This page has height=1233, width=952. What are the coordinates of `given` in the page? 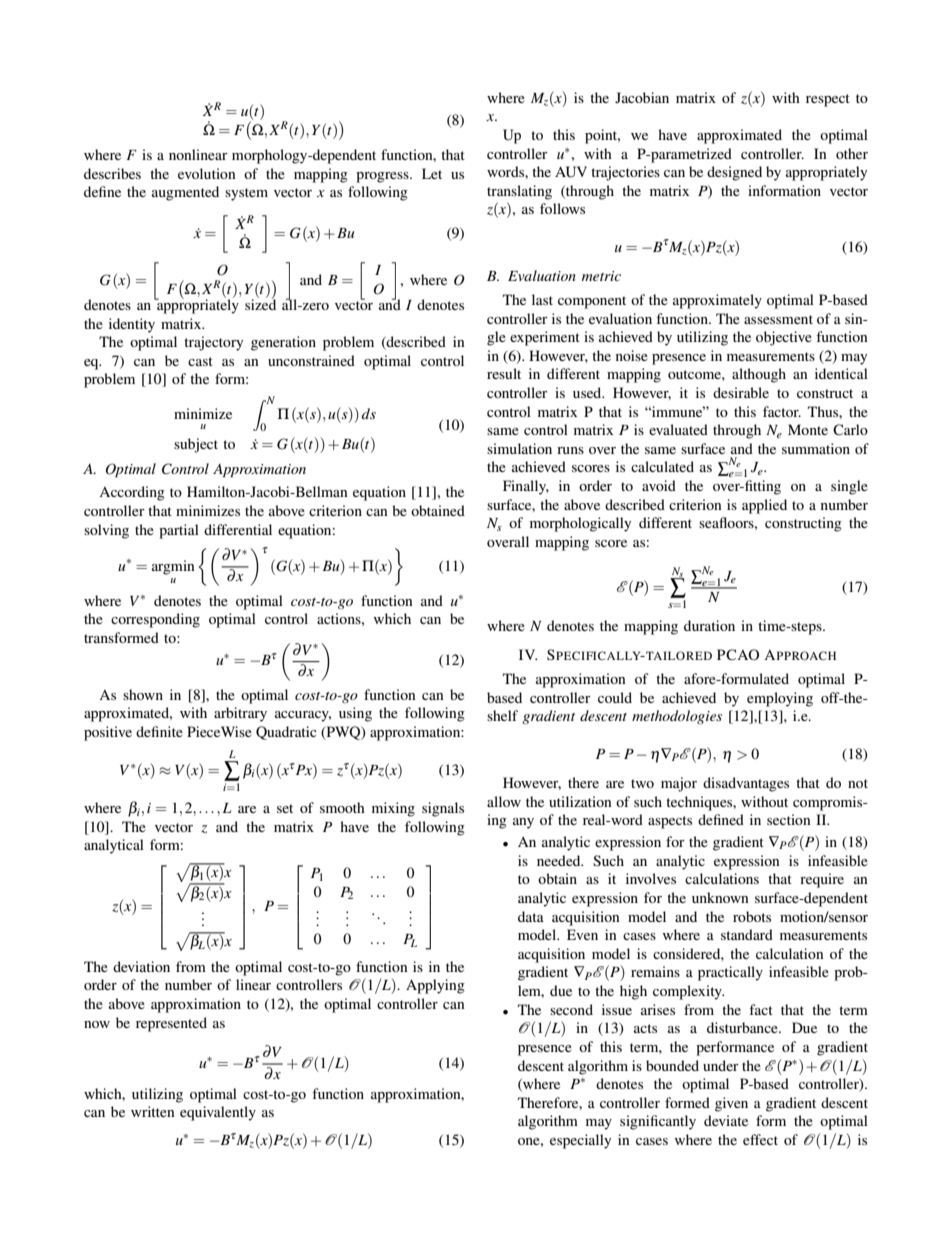 It's located at (731, 1104).
